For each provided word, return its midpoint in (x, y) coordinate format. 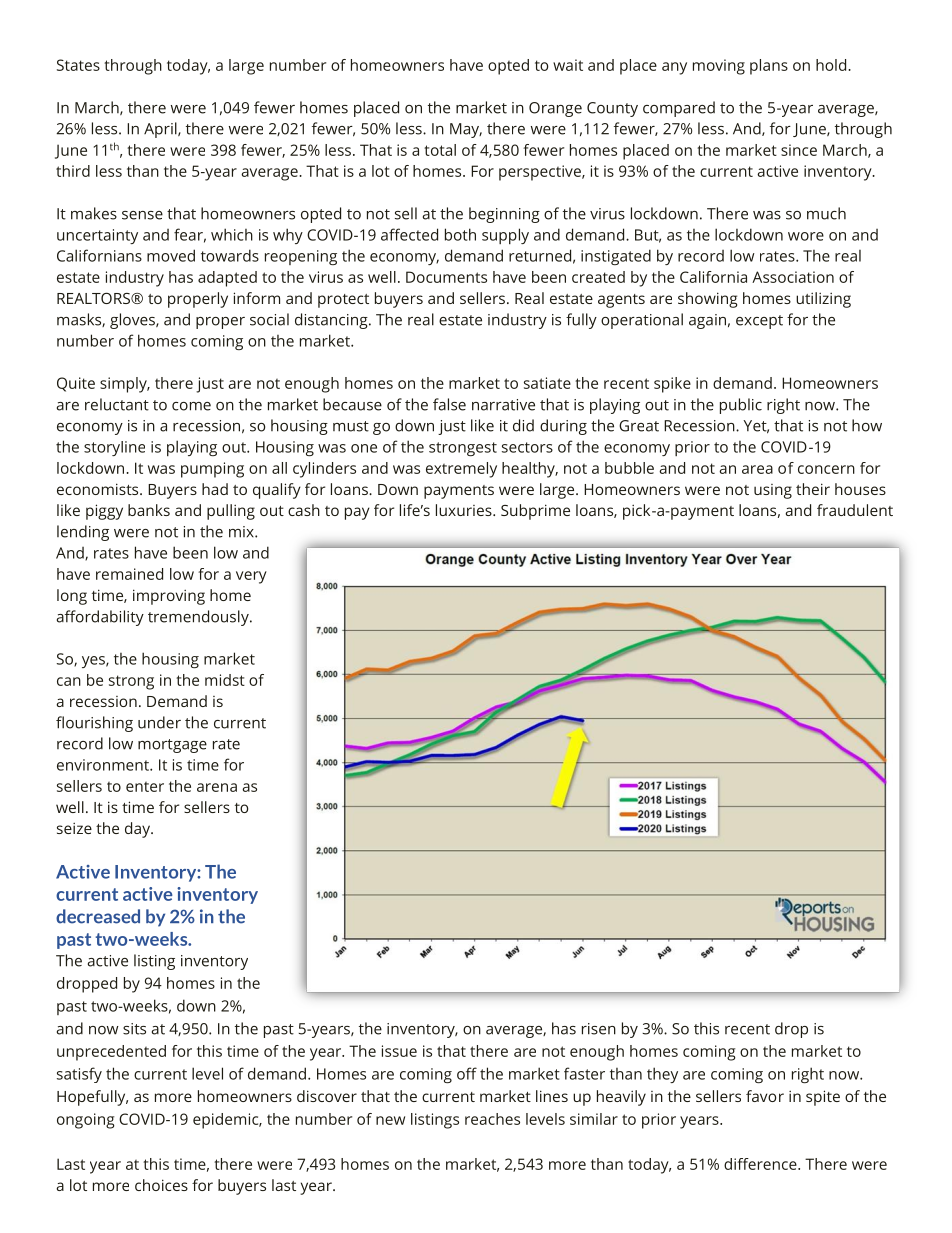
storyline (114, 448)
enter (145, 787)
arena (217, 787)
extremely (461, 470)
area (757, 469)
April (161, 130)
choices (161, 1185)
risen (599, 1029)
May (466, 130)
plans (769, 67)
